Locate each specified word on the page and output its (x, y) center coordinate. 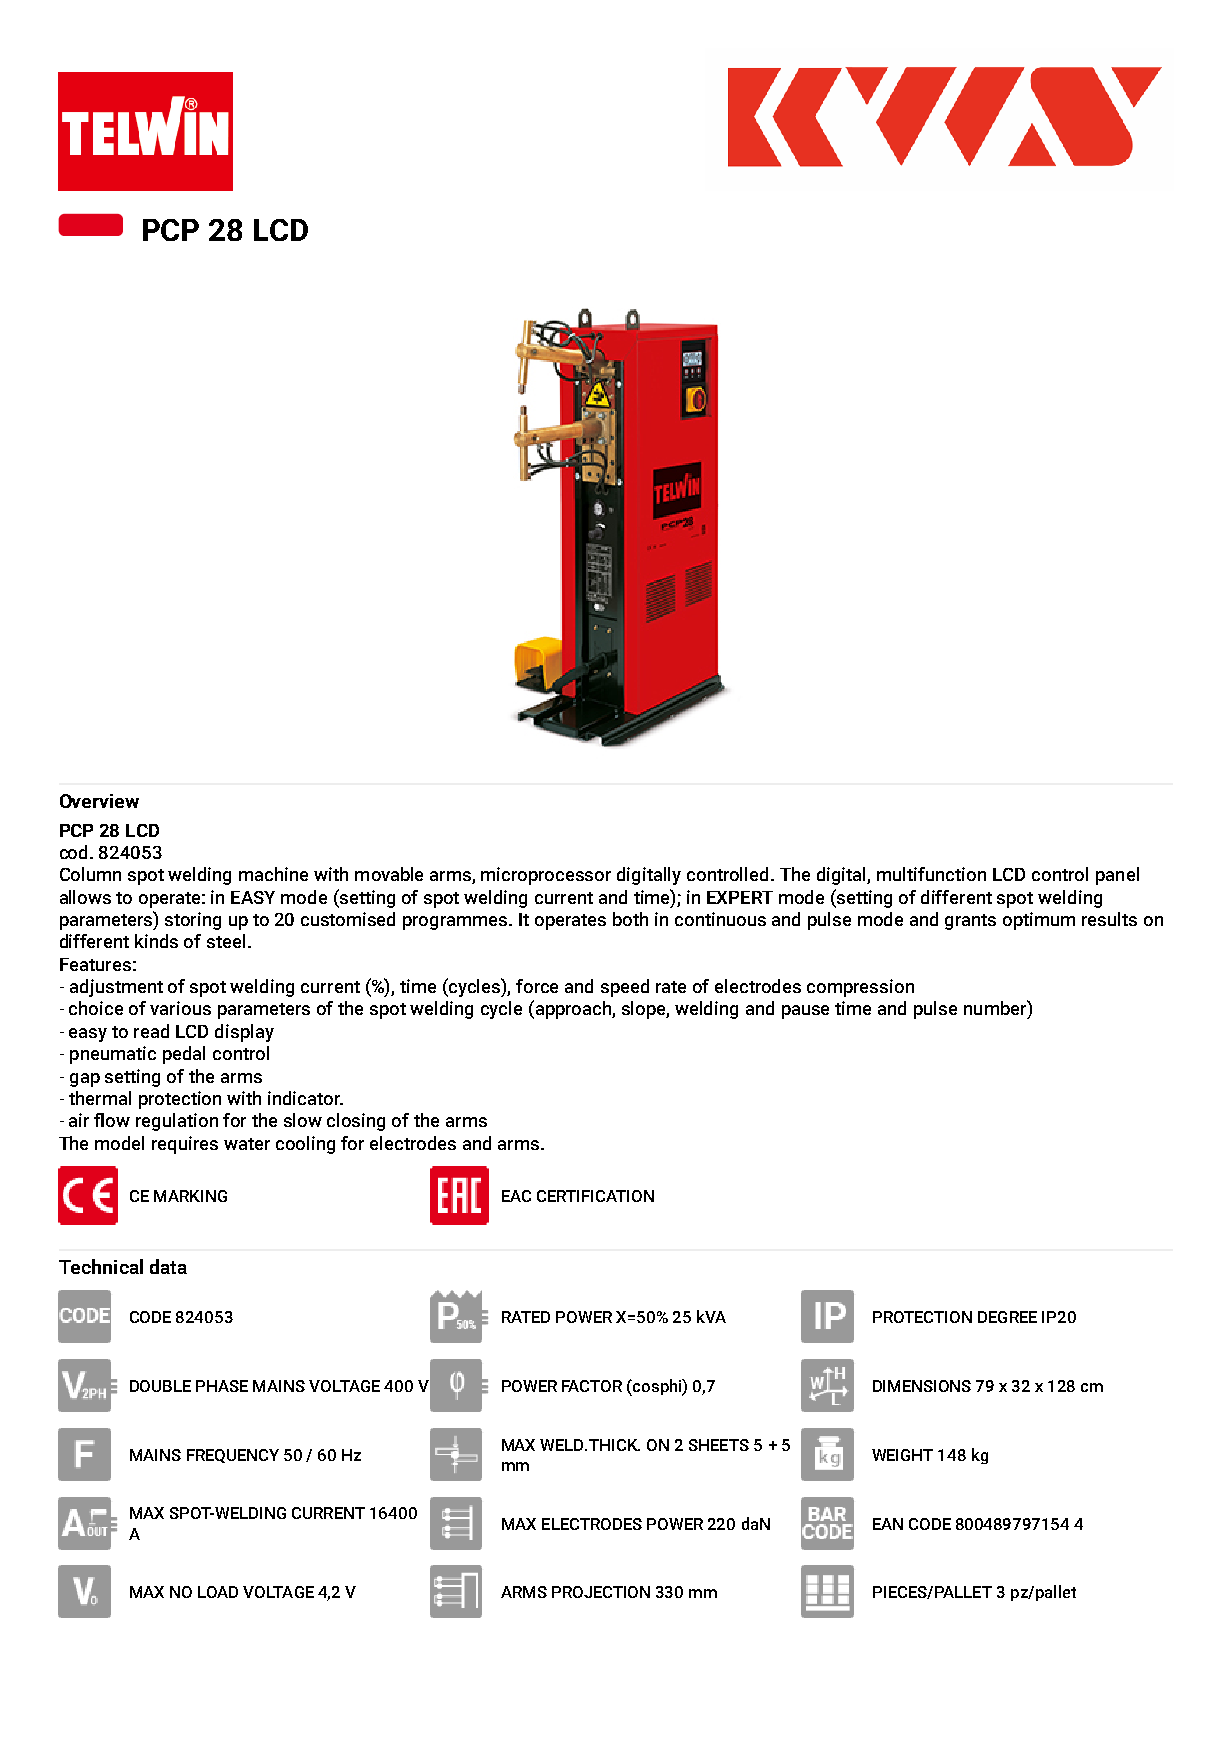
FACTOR (592, 1386)
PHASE (222, 1386)
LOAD (218, 1592)
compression (860, 988)
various (180, 1008)
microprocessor (546, 876)
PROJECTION (601, 1592)
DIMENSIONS (922, 1386)
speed (625, 988)
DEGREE (1007, 1317)
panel (1117, 876)
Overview (99, 801)
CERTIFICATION (595, 1196)
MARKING (190, 1196)
